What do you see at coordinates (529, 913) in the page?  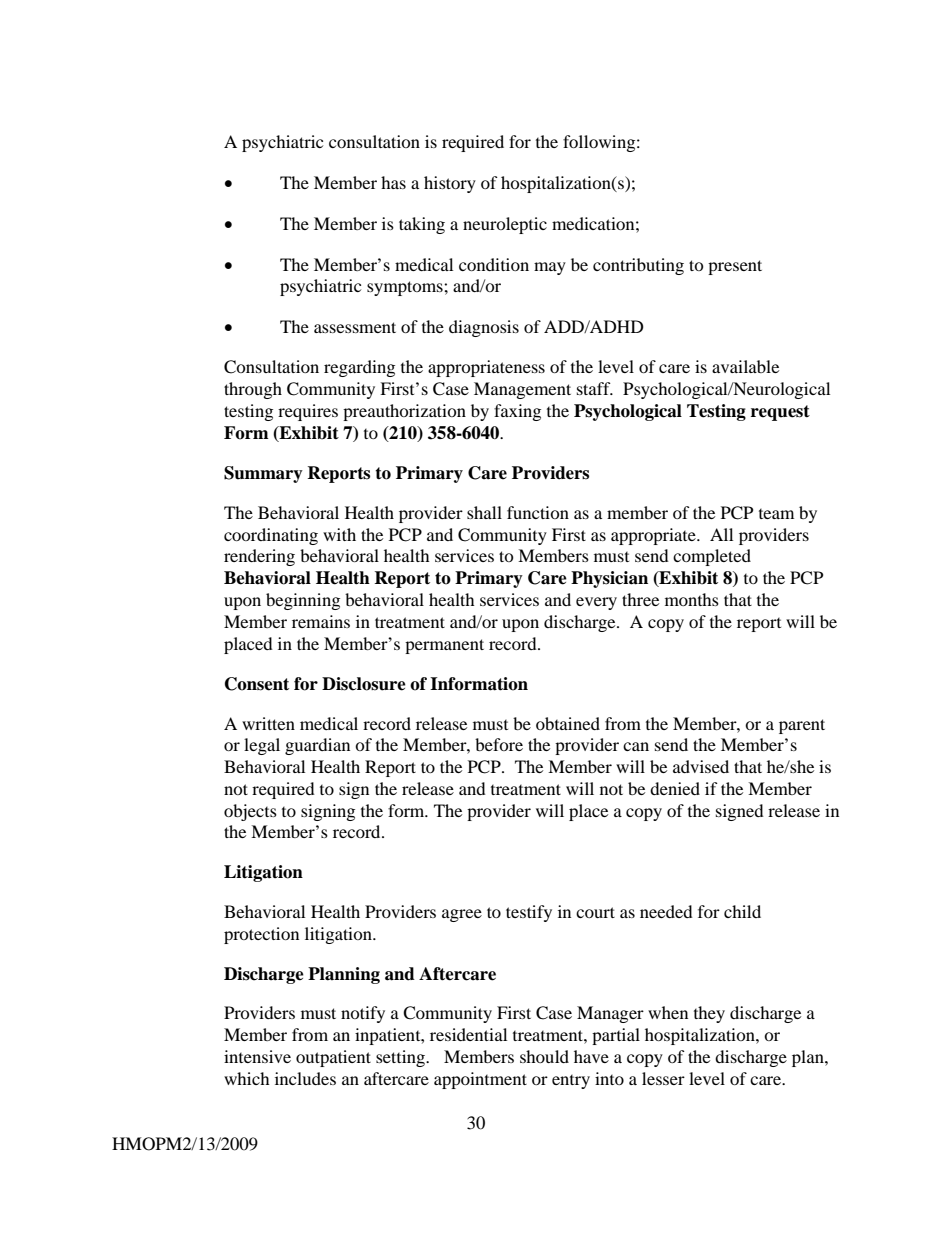 I see `testify` at bounding box center [529, 913].
